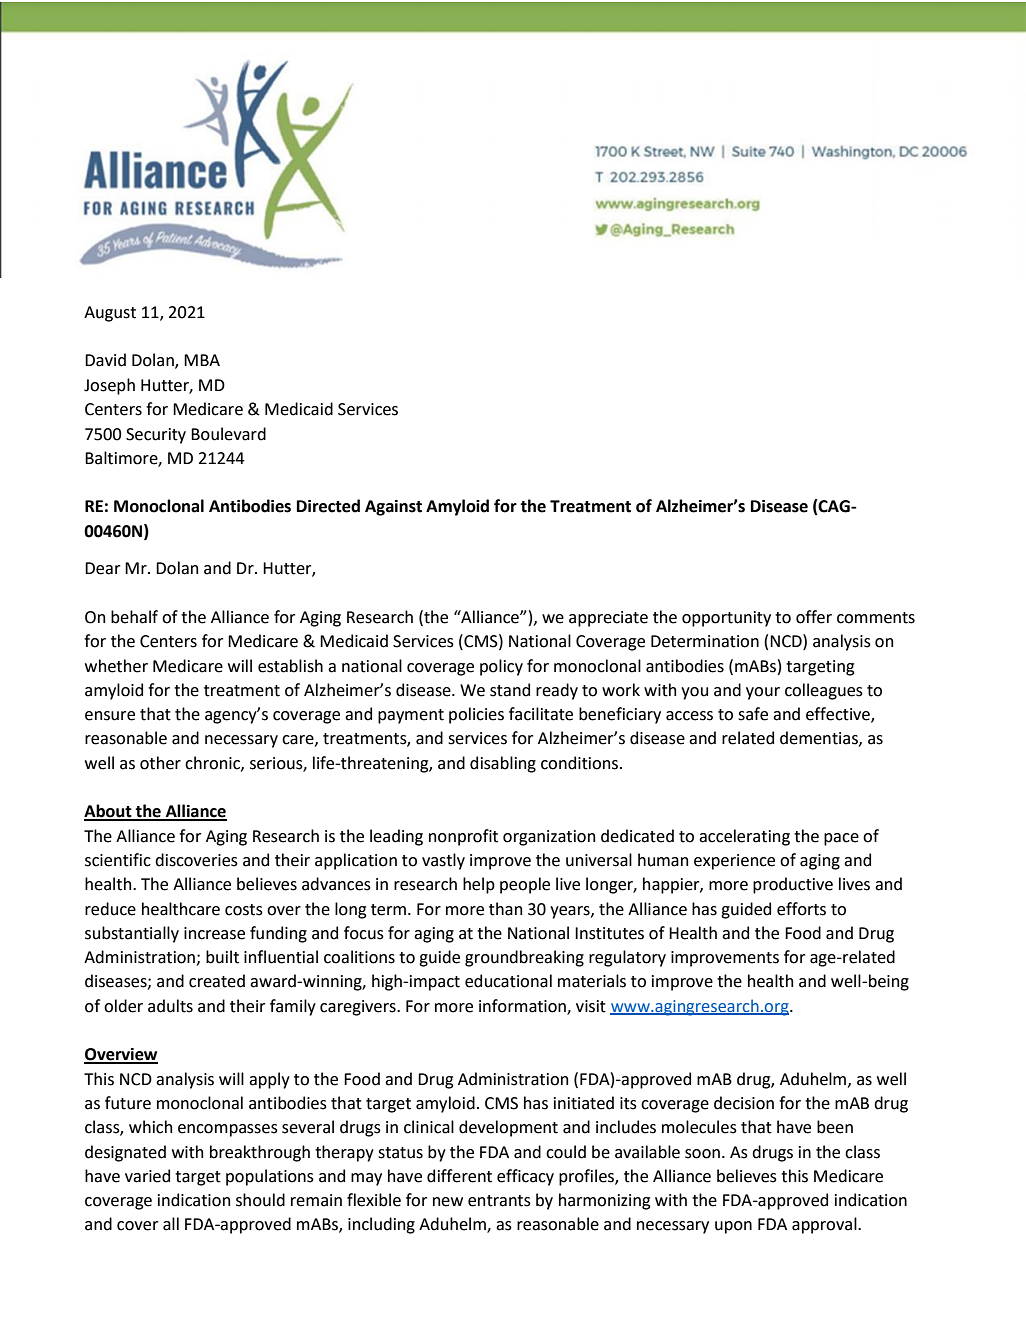 This screenshot has width=1026, height=1328. What do you see at coordinates (202, 360) in the screenshot?
I see `MBA` at bounding box center [202, 360].
